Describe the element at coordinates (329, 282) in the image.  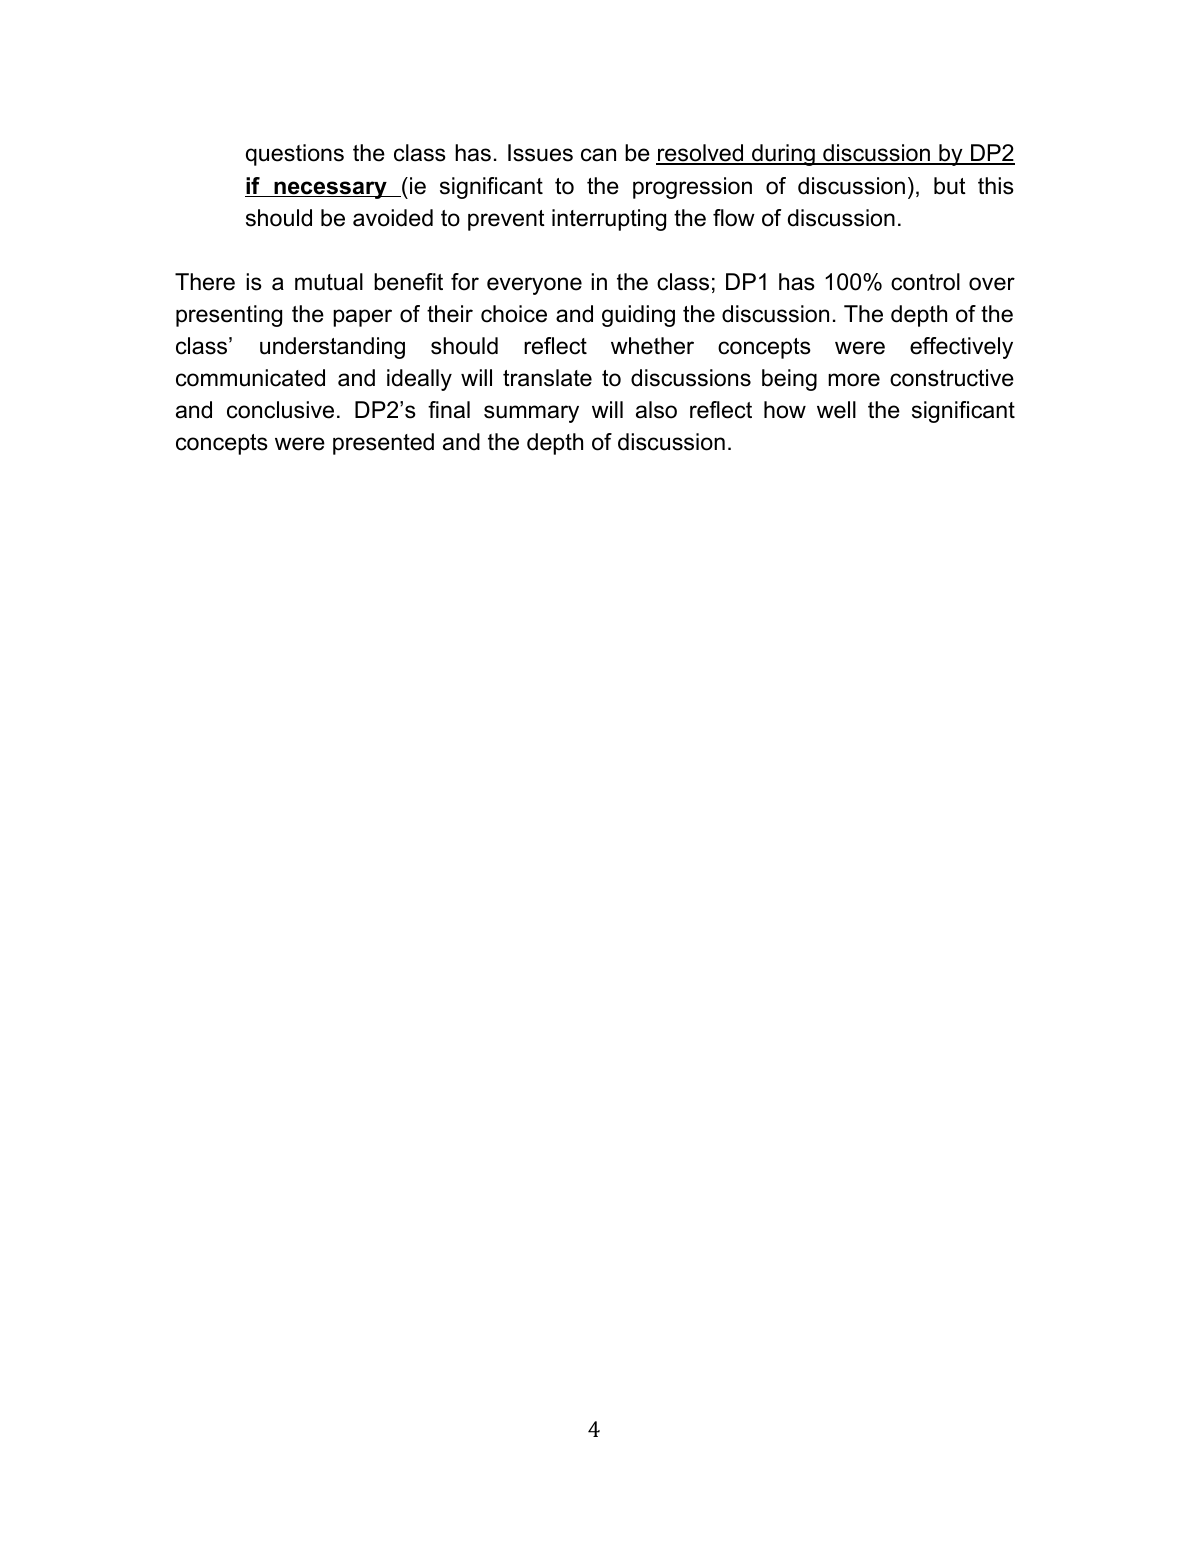
I see `mutual` at that location.
